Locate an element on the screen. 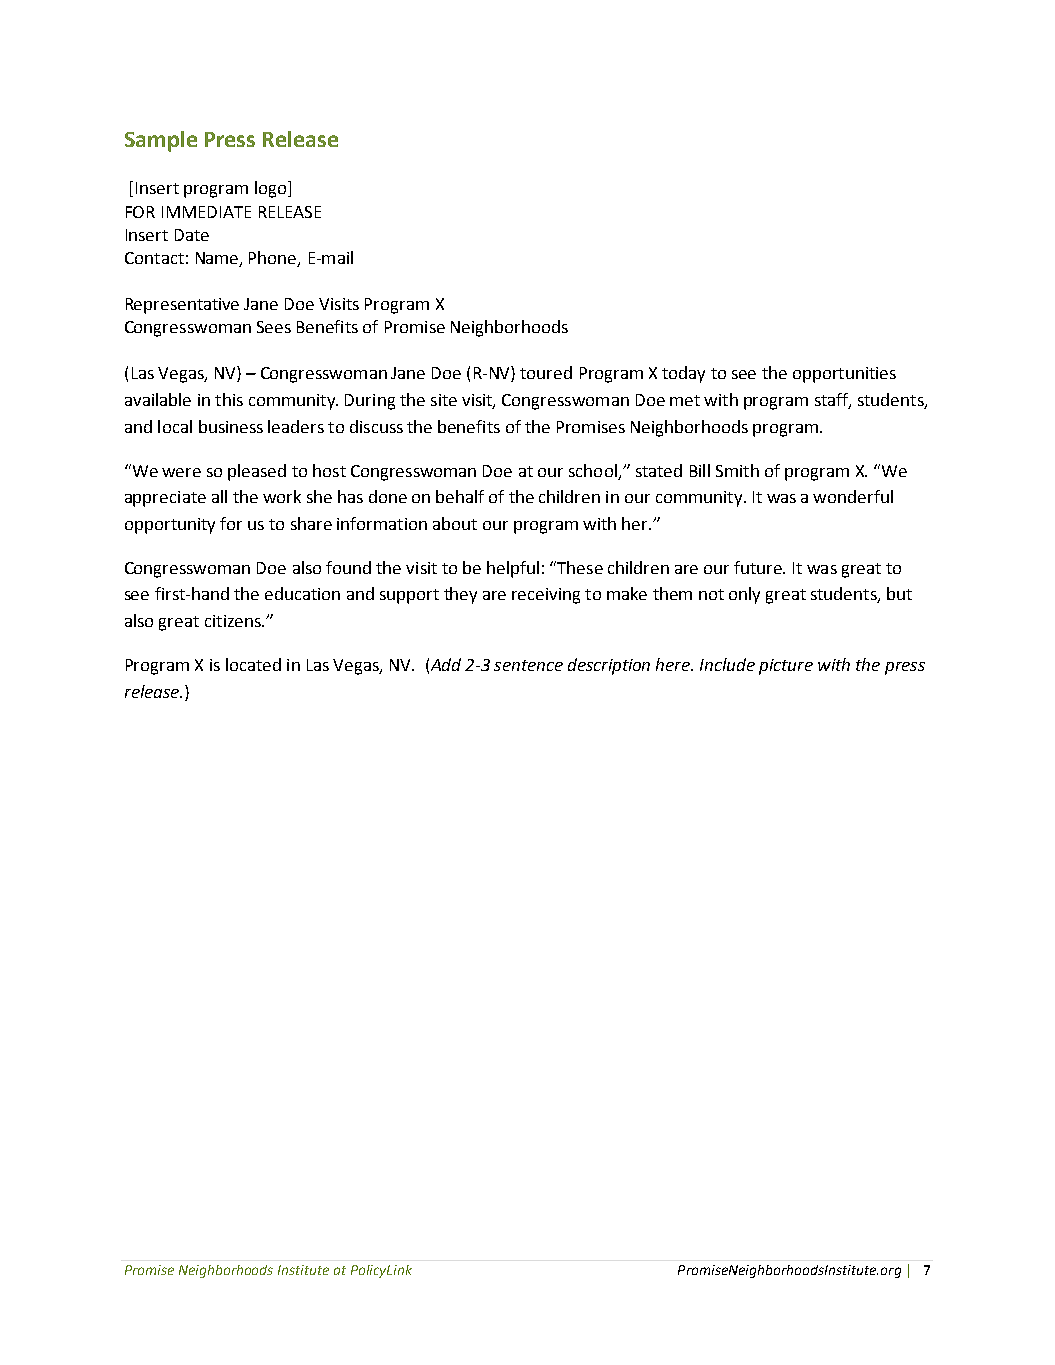  sentence is located at coordinates (528, 665).
